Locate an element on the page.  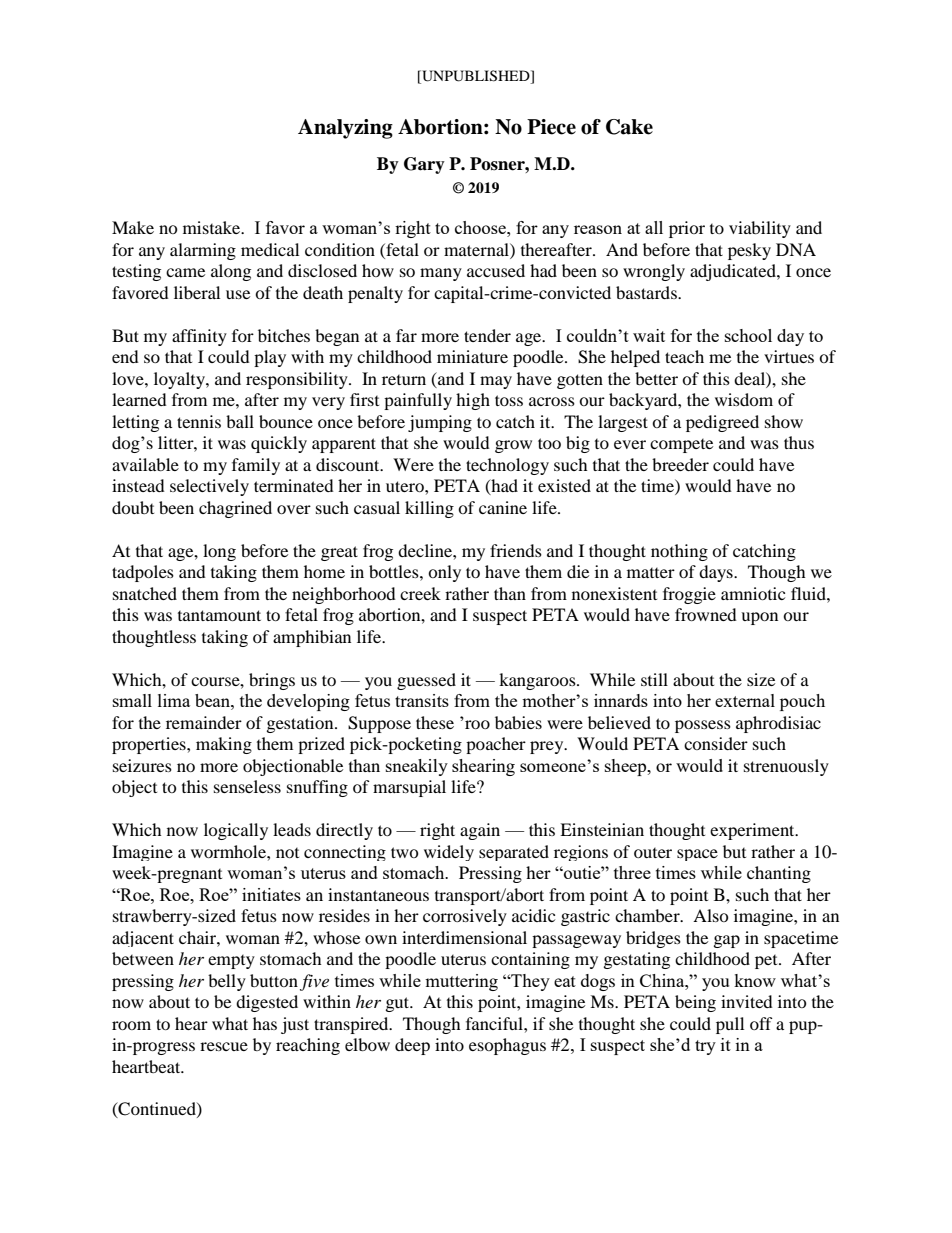
Cake is located at coordinates (629, 127).
